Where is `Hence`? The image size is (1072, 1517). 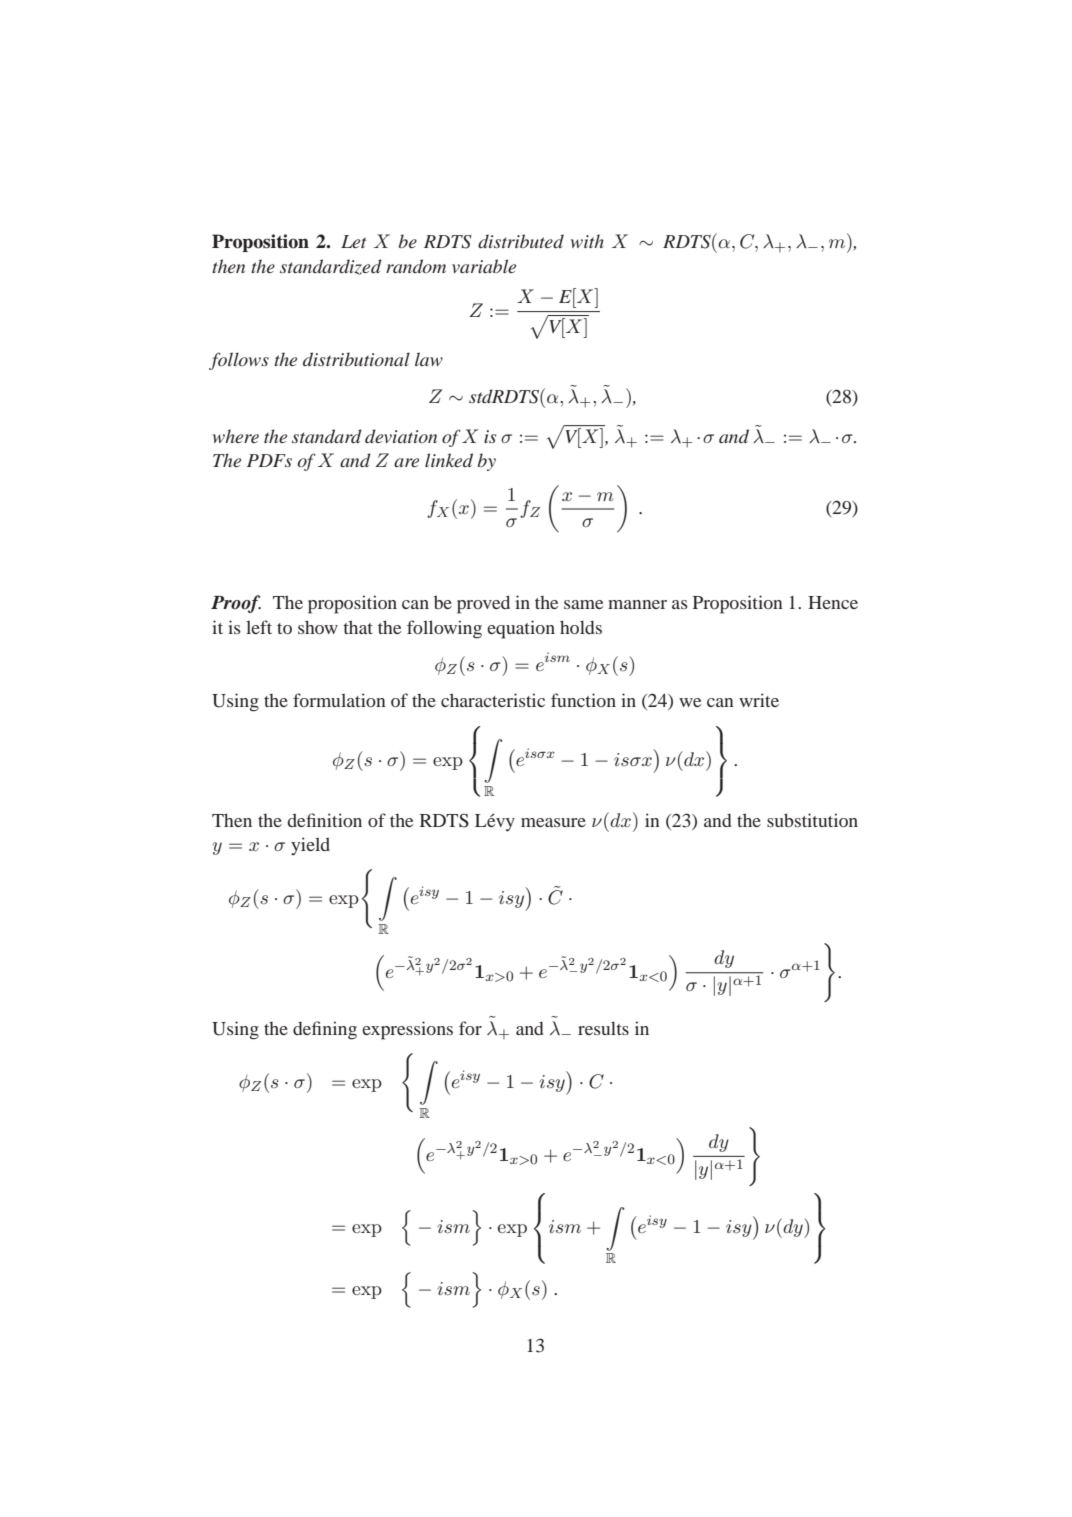
Hence is located at coordinates (833, 602).
